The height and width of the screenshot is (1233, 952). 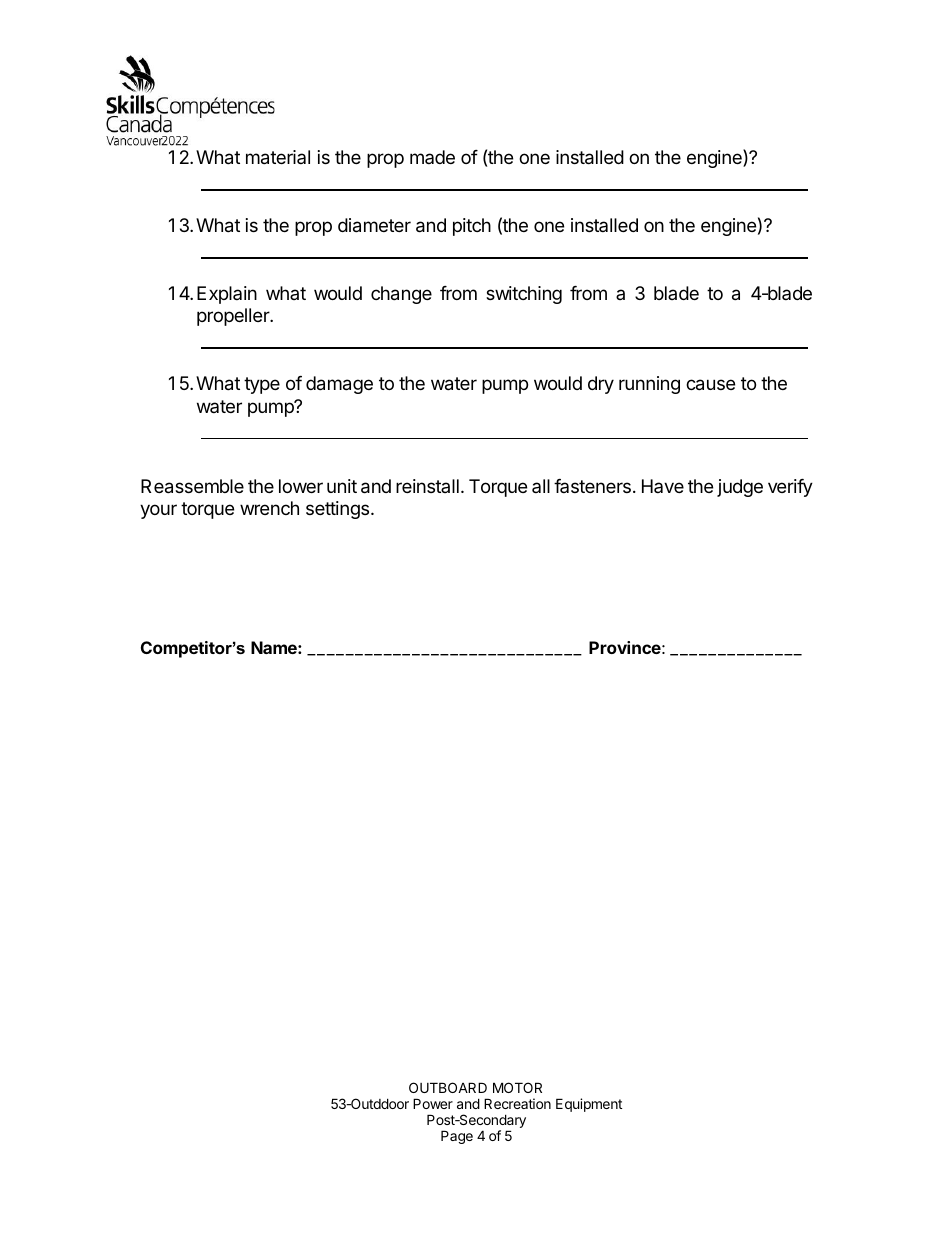 I want to click on pitch, so click(x=472, y=227).
